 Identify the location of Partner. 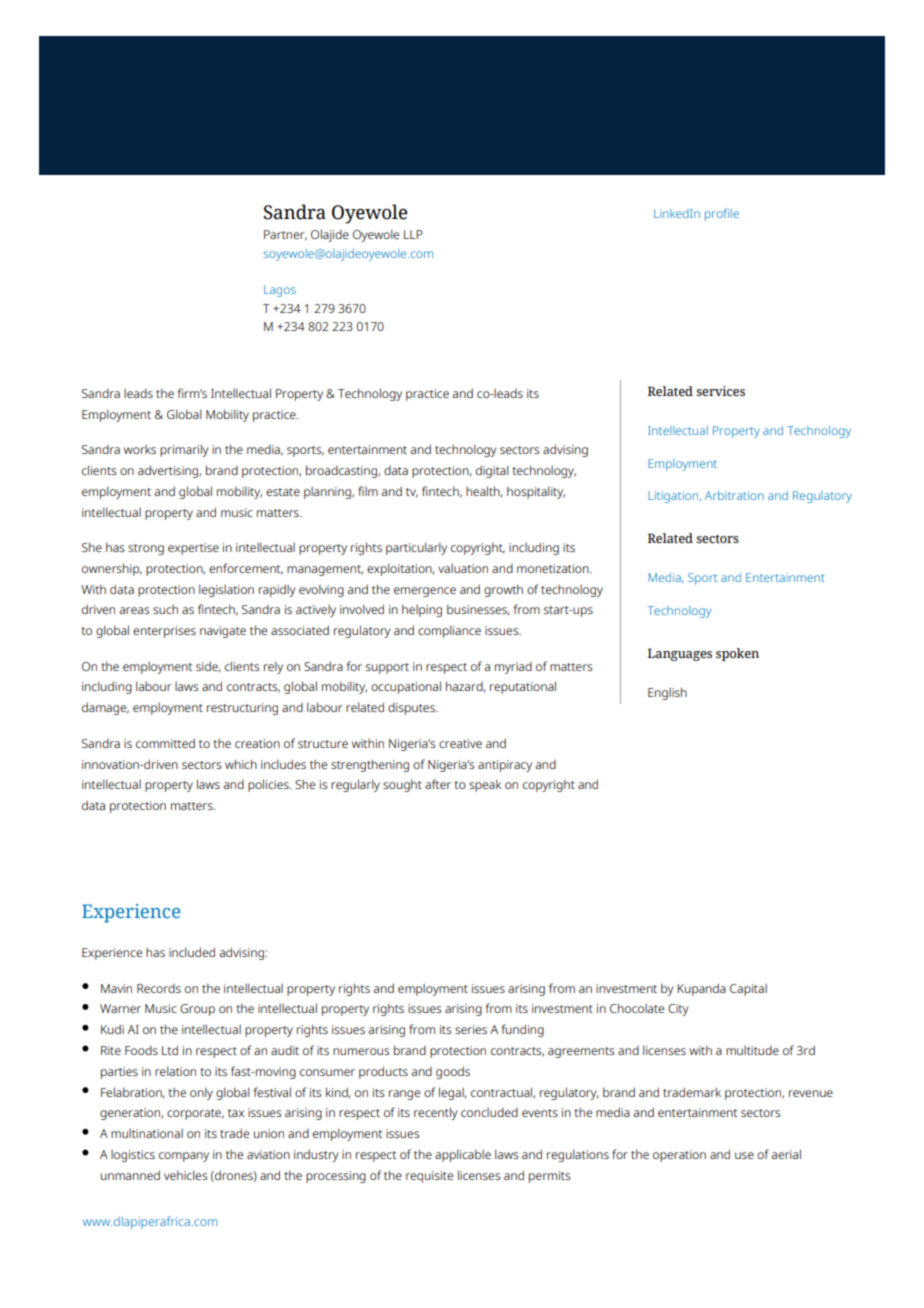
(285, 235).
